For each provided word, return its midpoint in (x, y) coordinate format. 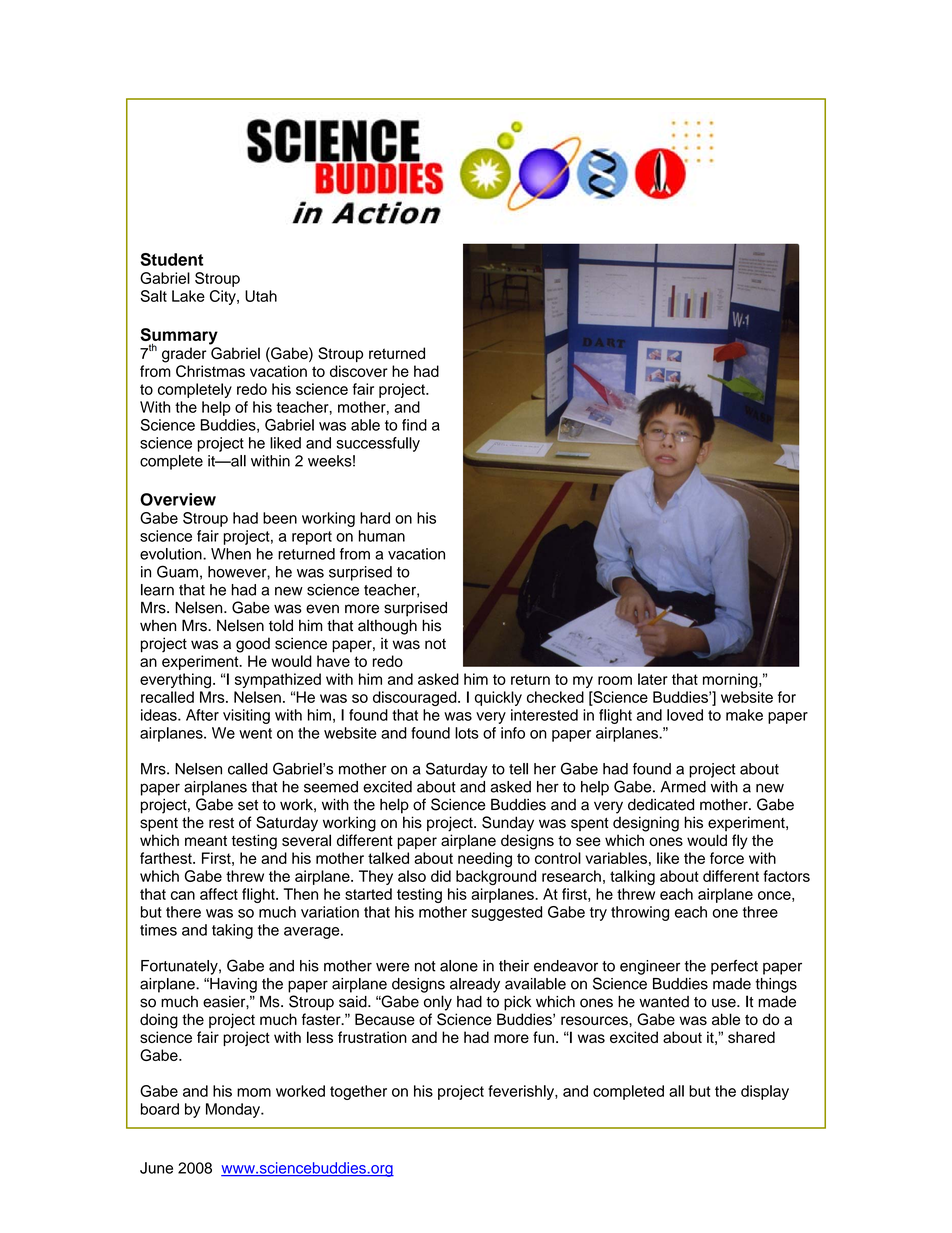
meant (206, 840)
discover (359, 371)
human (382, 536)
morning (731, 681)
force (727, 858)
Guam (177, 571)
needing (485, 860)
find (414, 425)
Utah (261, 296)
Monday (234, 1110)
